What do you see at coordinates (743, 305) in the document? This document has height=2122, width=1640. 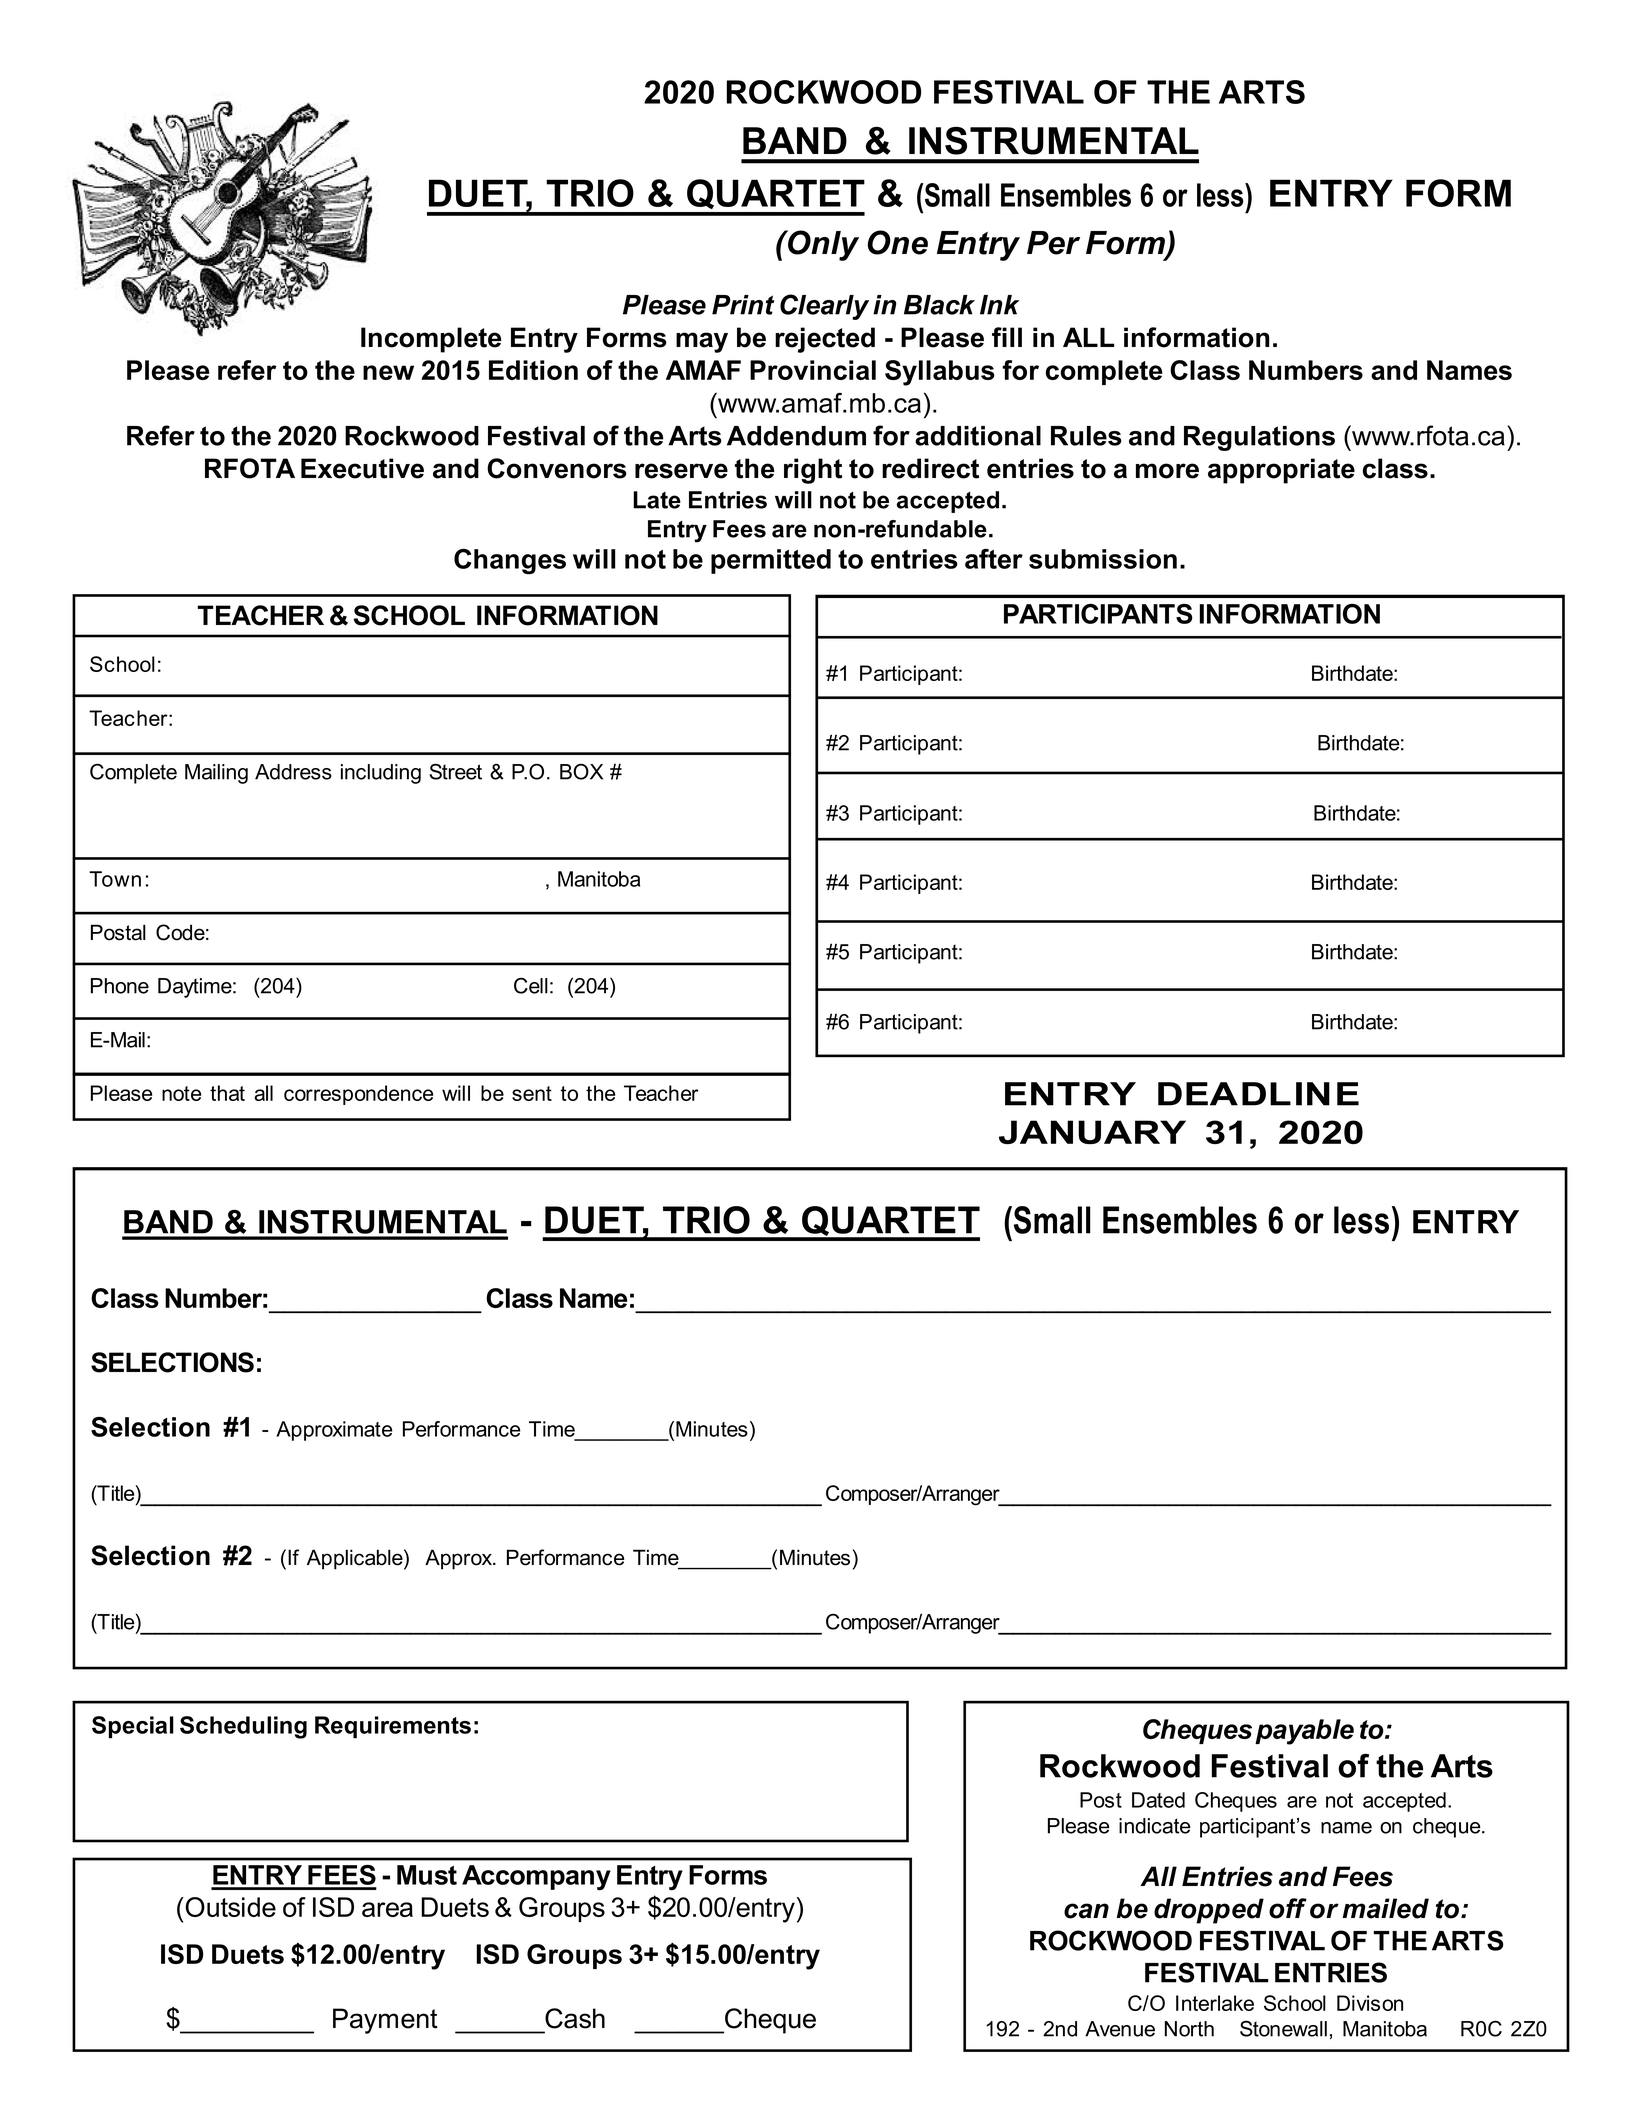 I see `Print` at bounding box center [743, 305].
